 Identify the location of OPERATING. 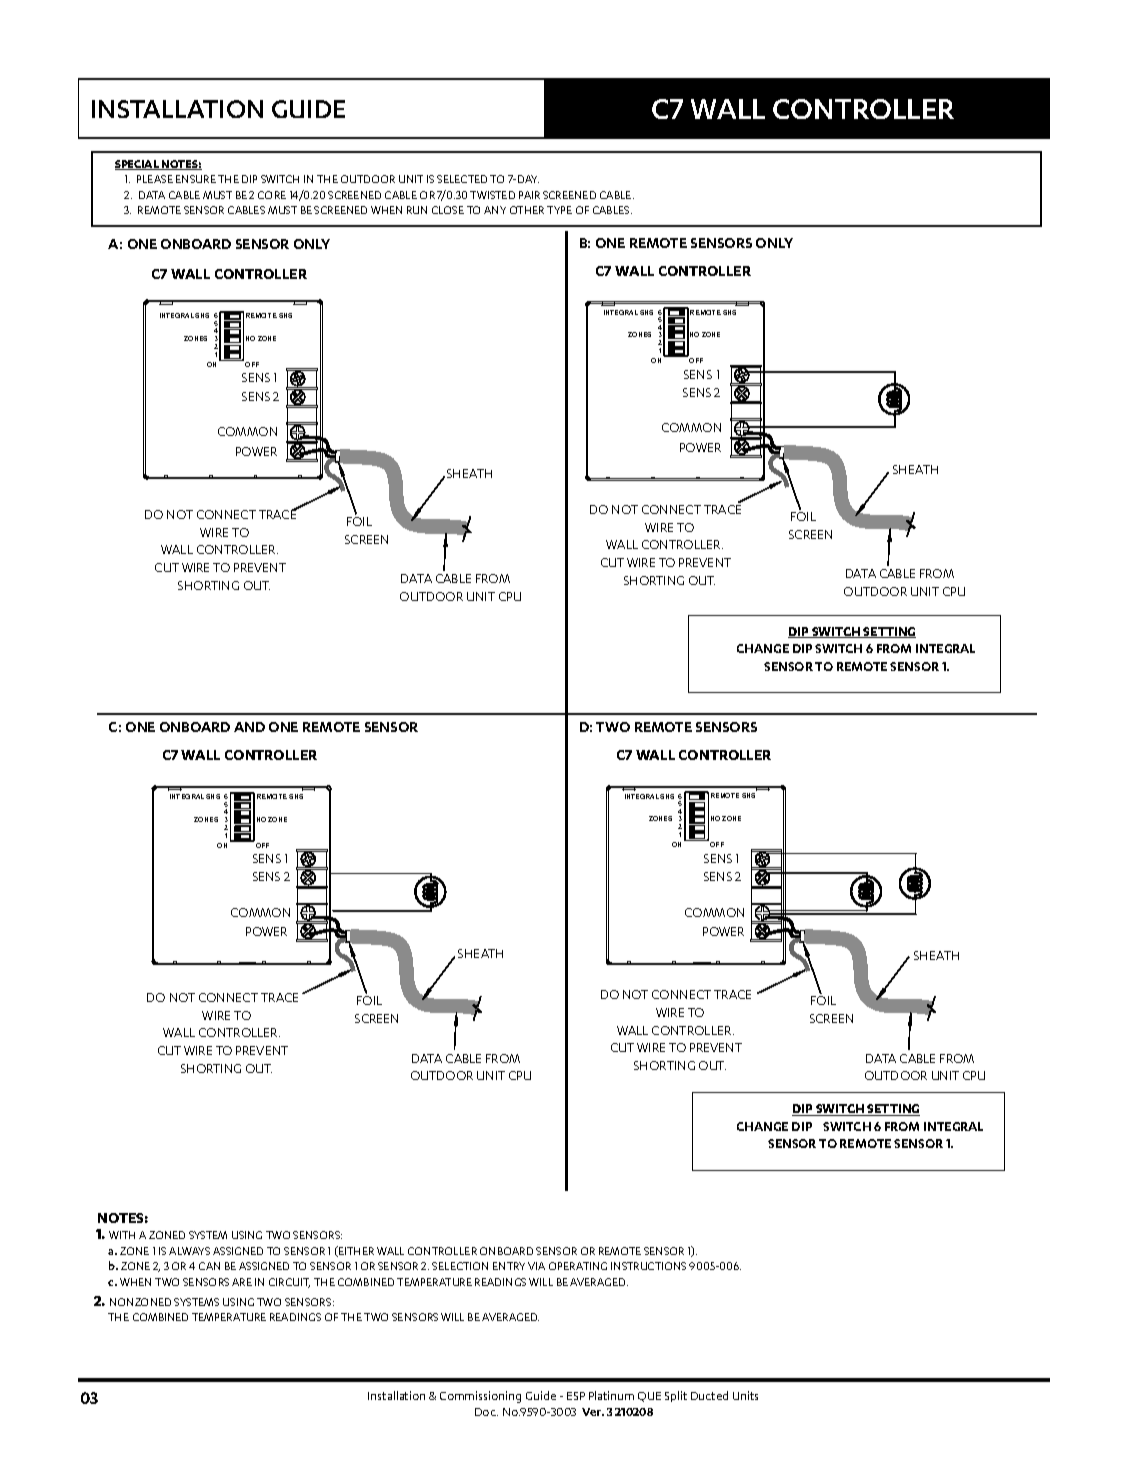
(578, 1266).
